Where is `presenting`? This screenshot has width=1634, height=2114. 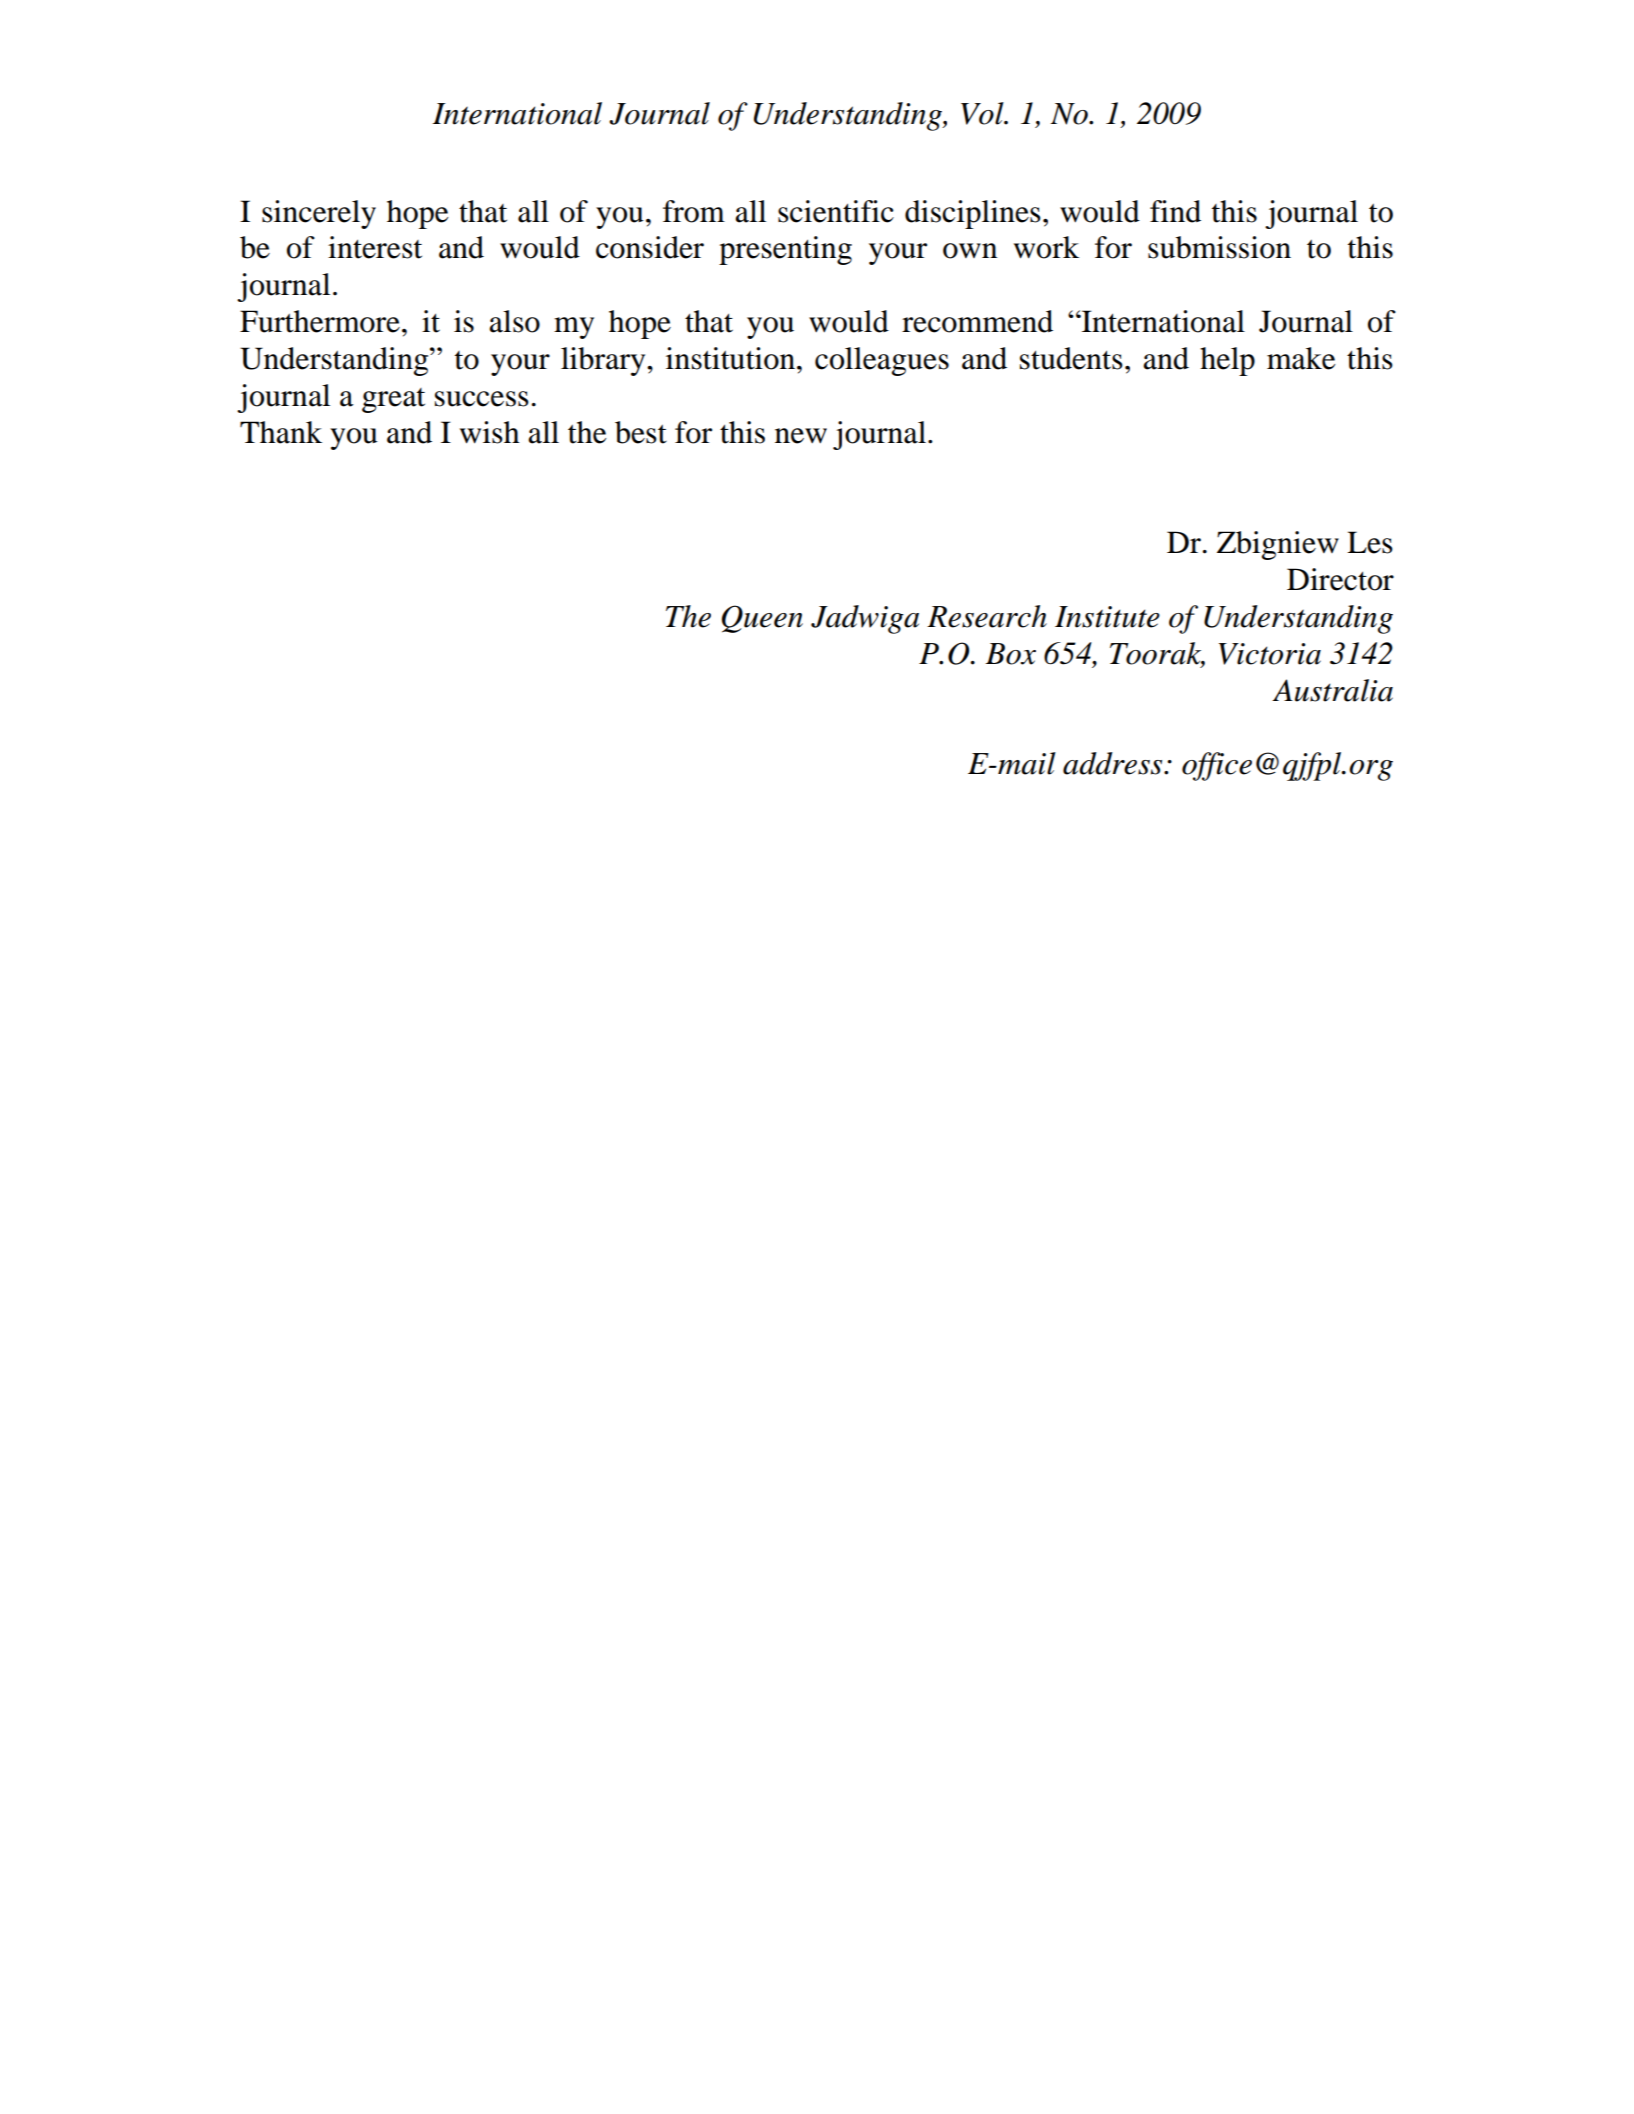 presenting is located at coordinates (785, 250).
